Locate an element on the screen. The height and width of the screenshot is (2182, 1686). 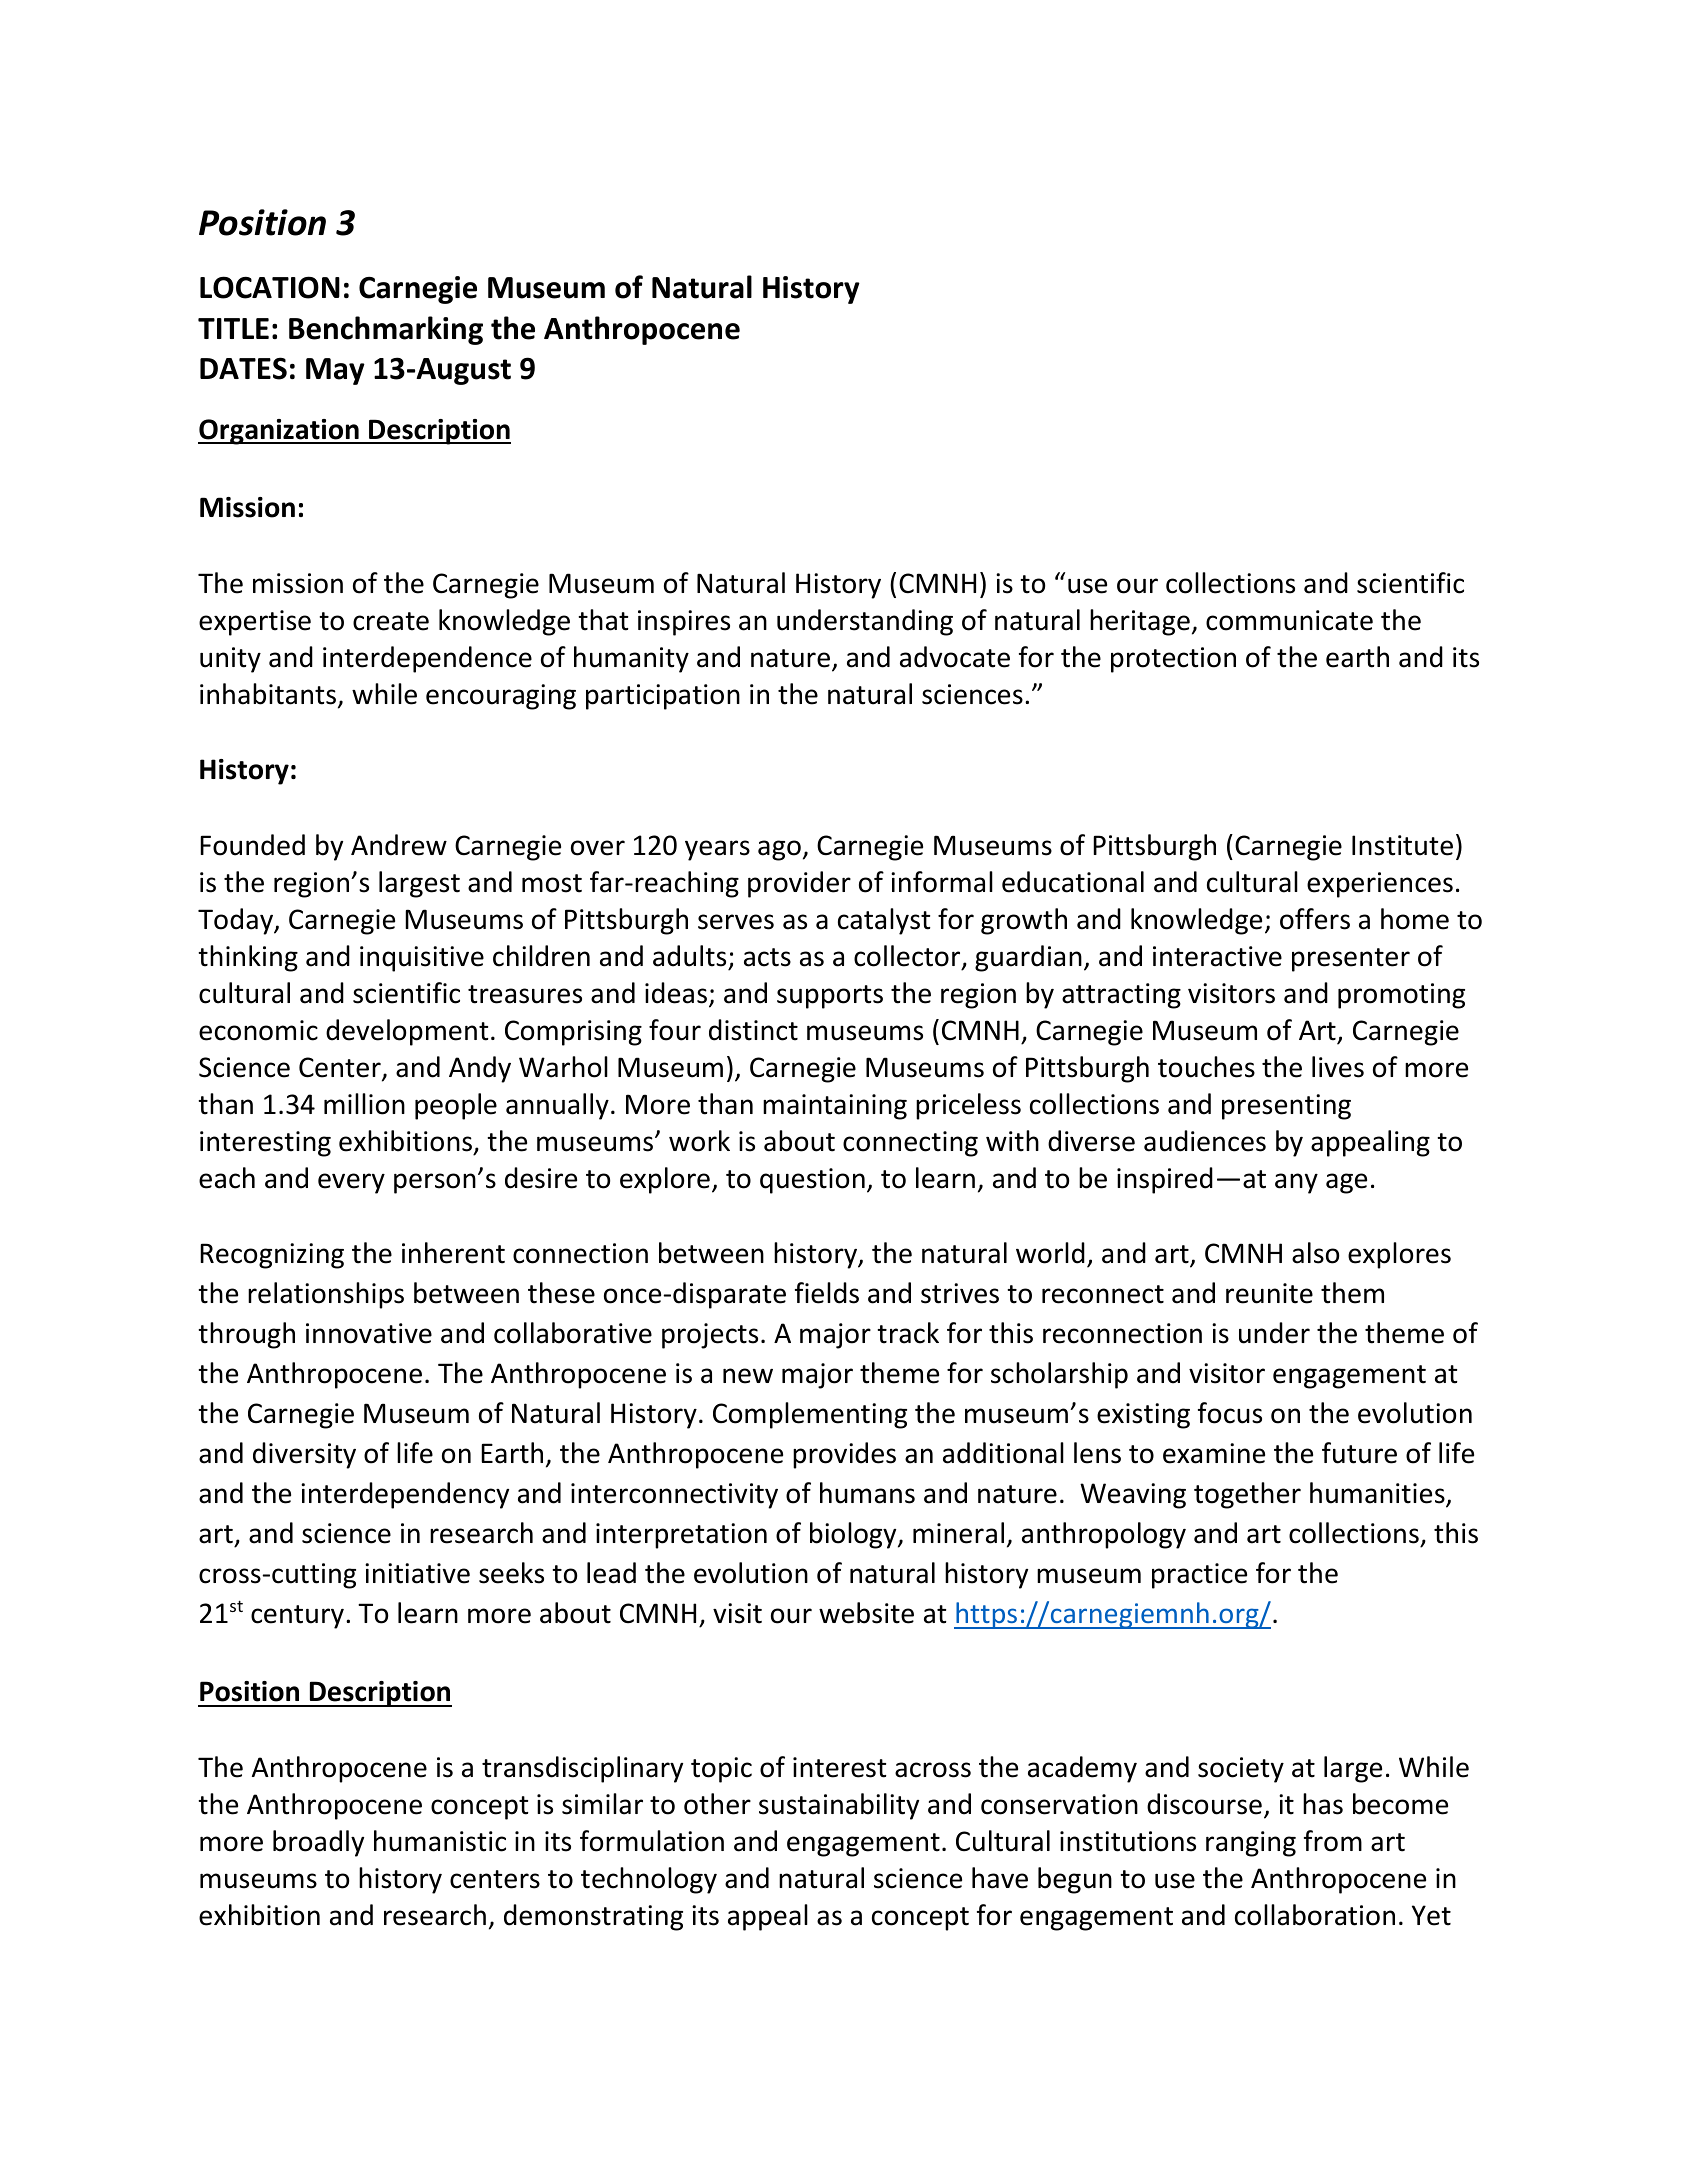
fields is located at coordinates (827, 1293).
